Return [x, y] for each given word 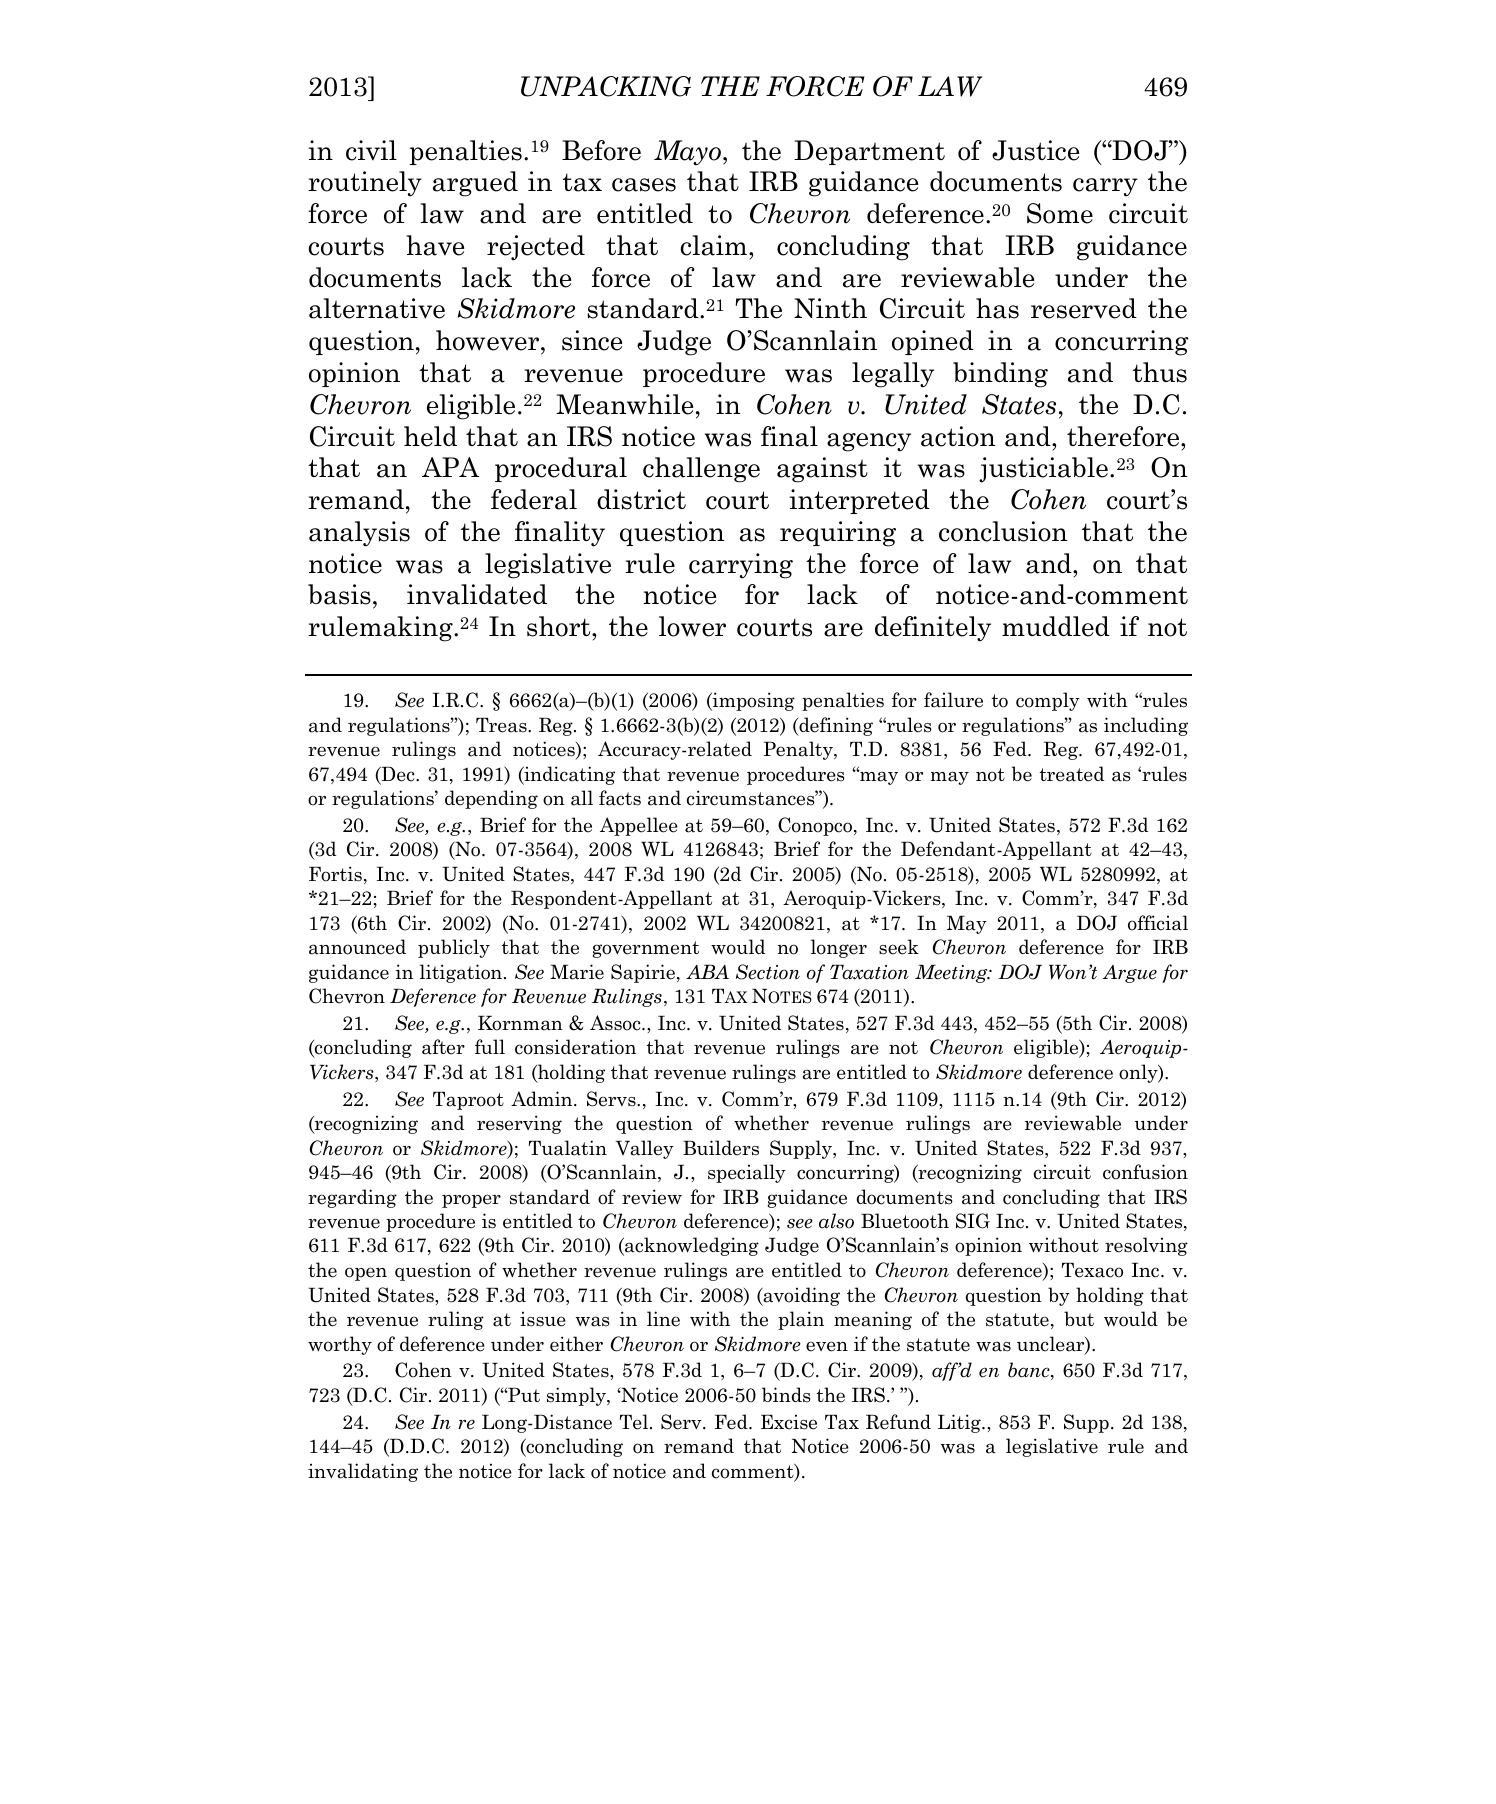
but [1079, 1318]
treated [1072, 774]
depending [491, 799]
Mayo [689, 153]
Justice [1035, 150]
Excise [789, 1422]
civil [371, 150]
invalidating [363, 1472]
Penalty [799, 750]
